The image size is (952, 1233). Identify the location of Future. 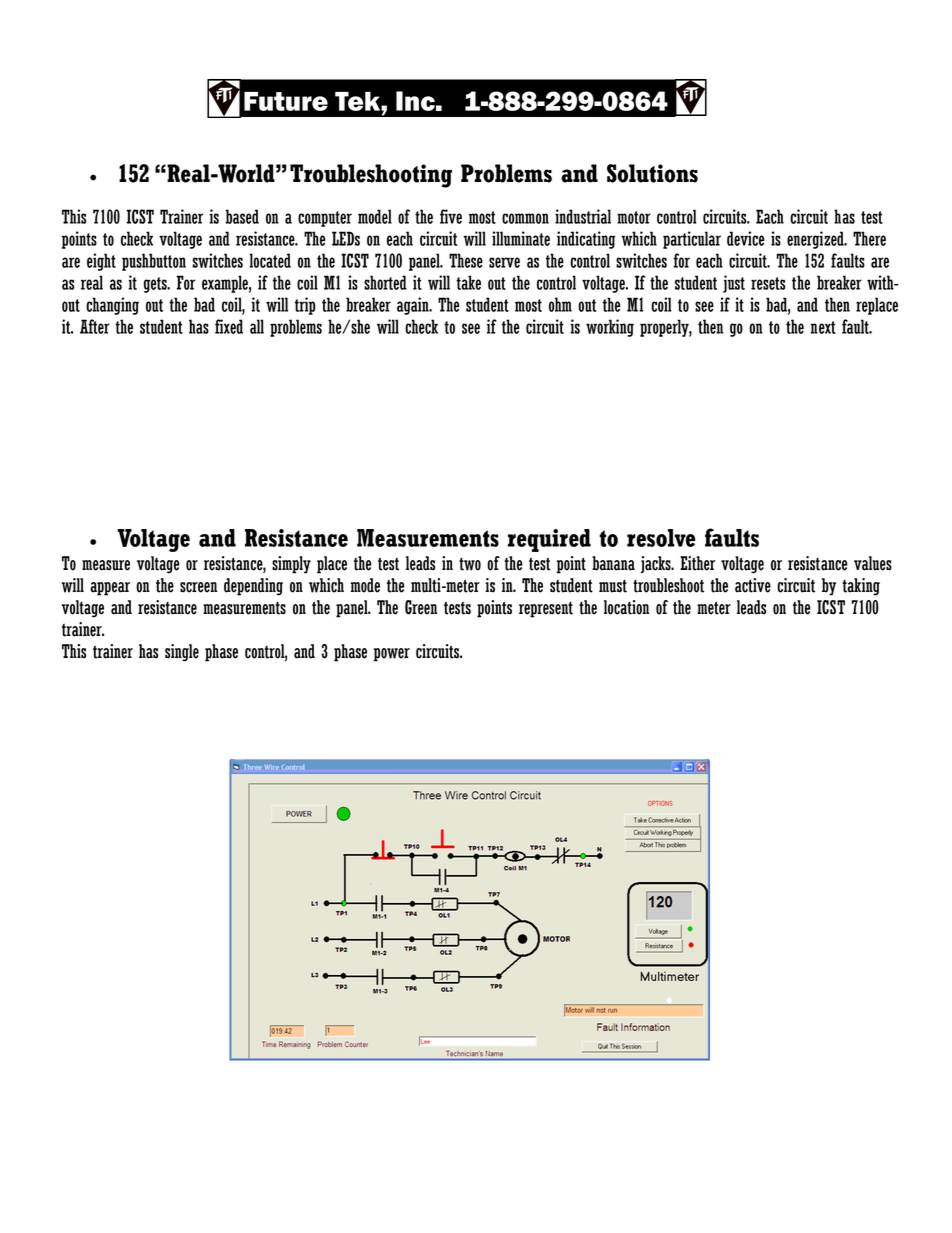
(286, 101).
